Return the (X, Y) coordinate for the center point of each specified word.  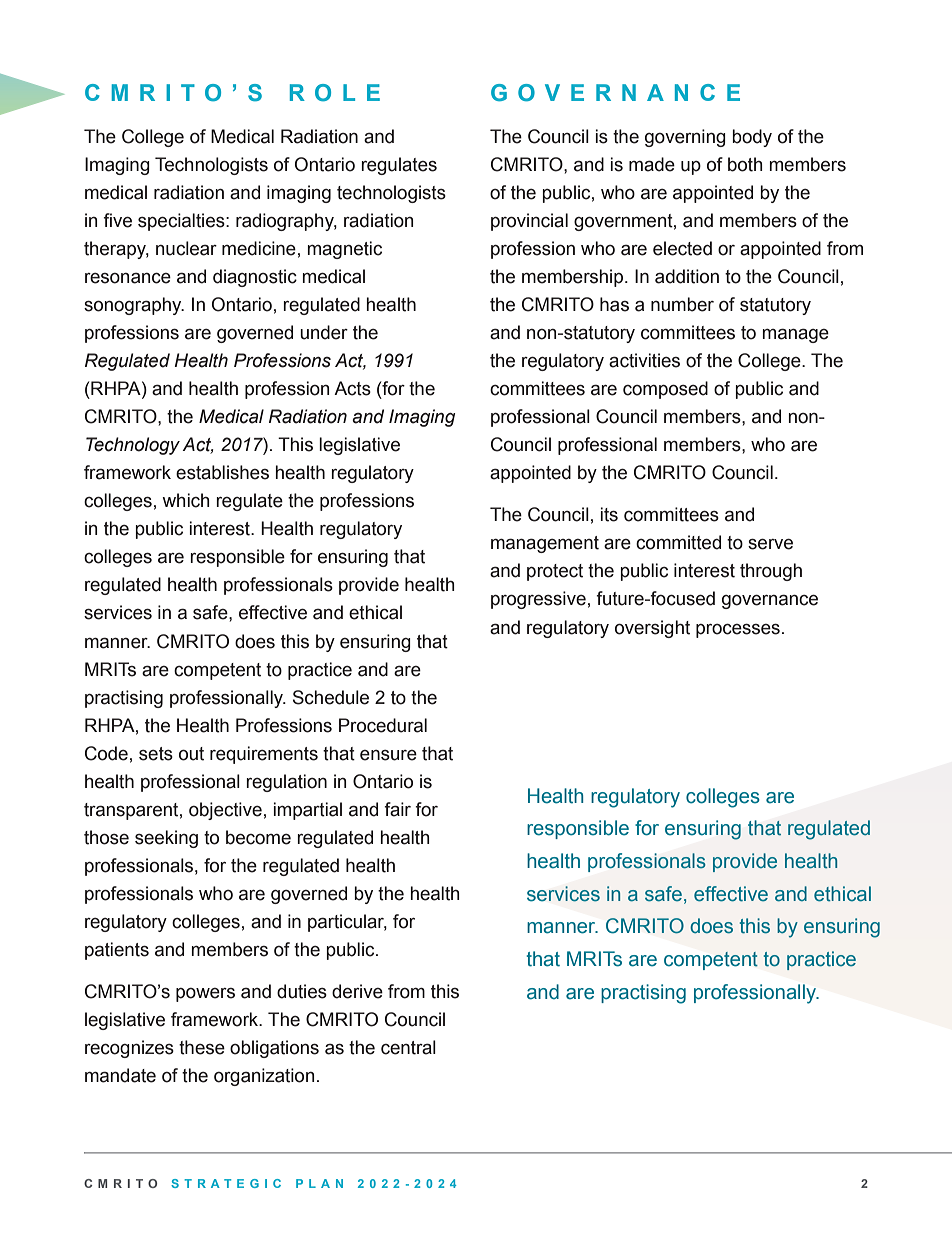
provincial (529, 222)
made (652, 164)
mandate (120, 1075)
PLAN (319, 1183)
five (117, 220)
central (408, 1047)
